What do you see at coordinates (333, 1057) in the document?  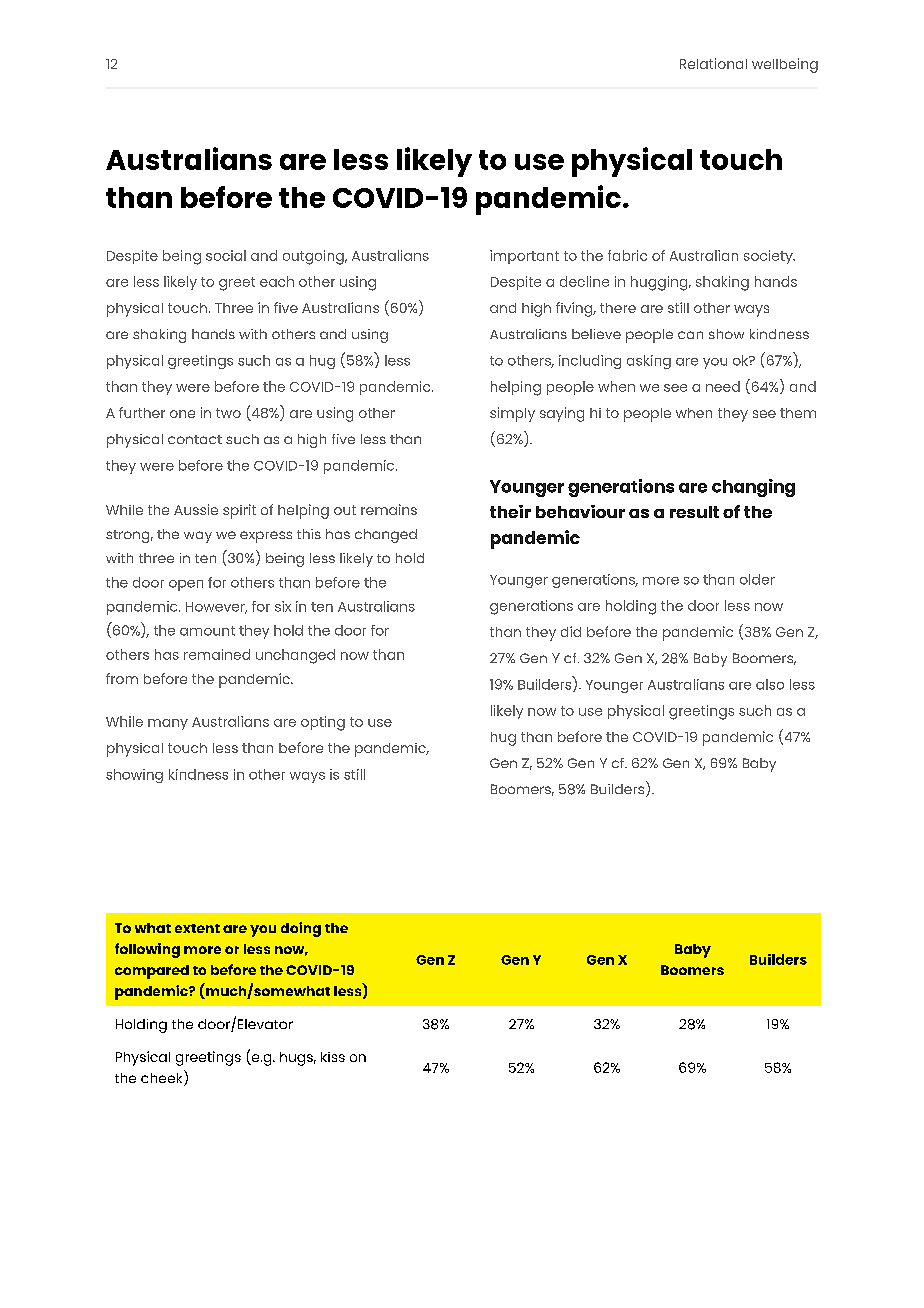 I see `kiss` at bounding box center [333, 1057].
